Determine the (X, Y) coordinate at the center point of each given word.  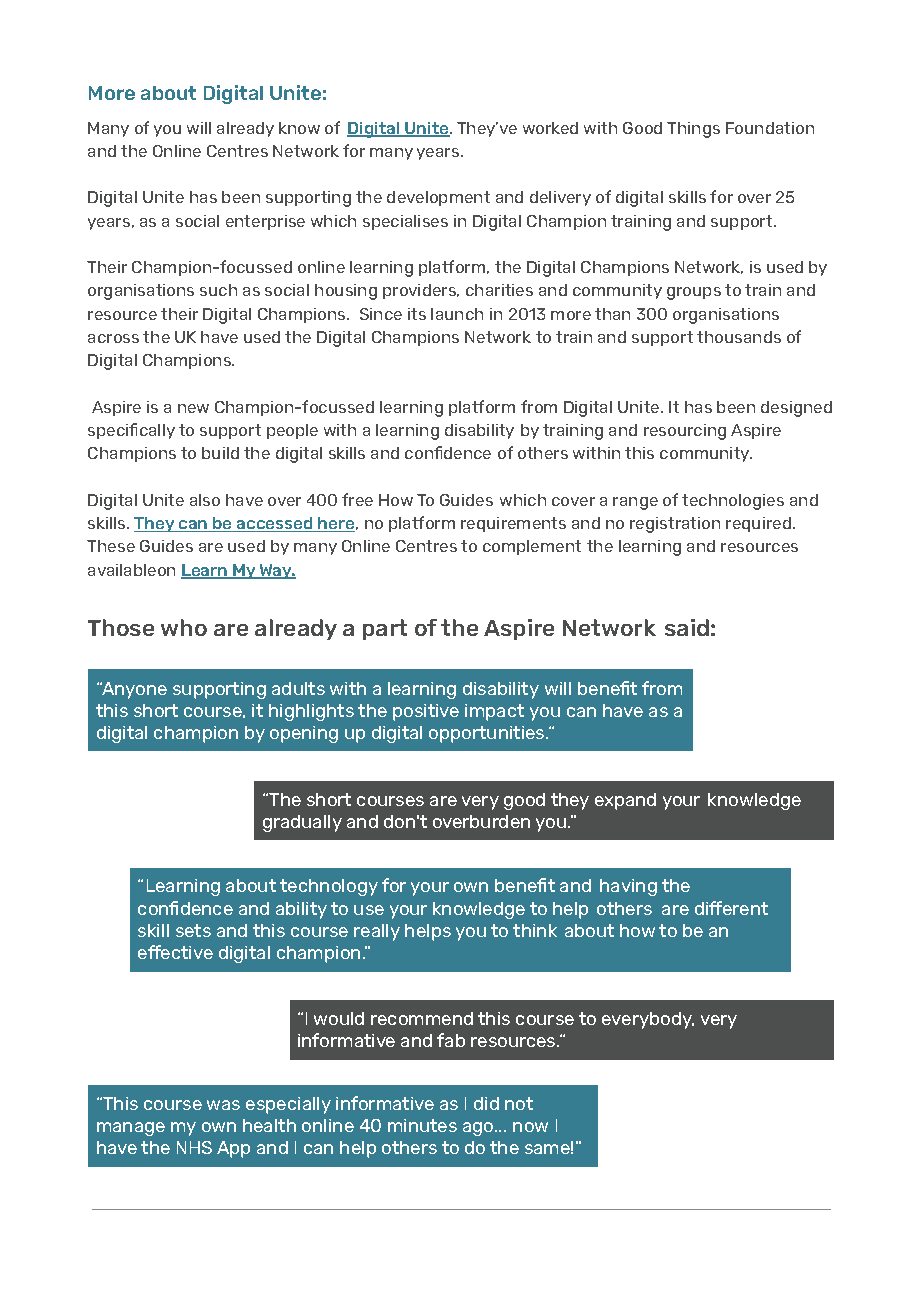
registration (675, 525)
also (205, 500)
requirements (513, 524)
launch (457, 314)
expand (625, 801)
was (223, 1105)
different (731, 908)
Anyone (133, 690)
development (438, 198)
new (193, 408)
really (377, 932)
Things (693, 130)
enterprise (265, 222)
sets (193, 930)
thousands (739, 337)
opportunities (488, 734)
